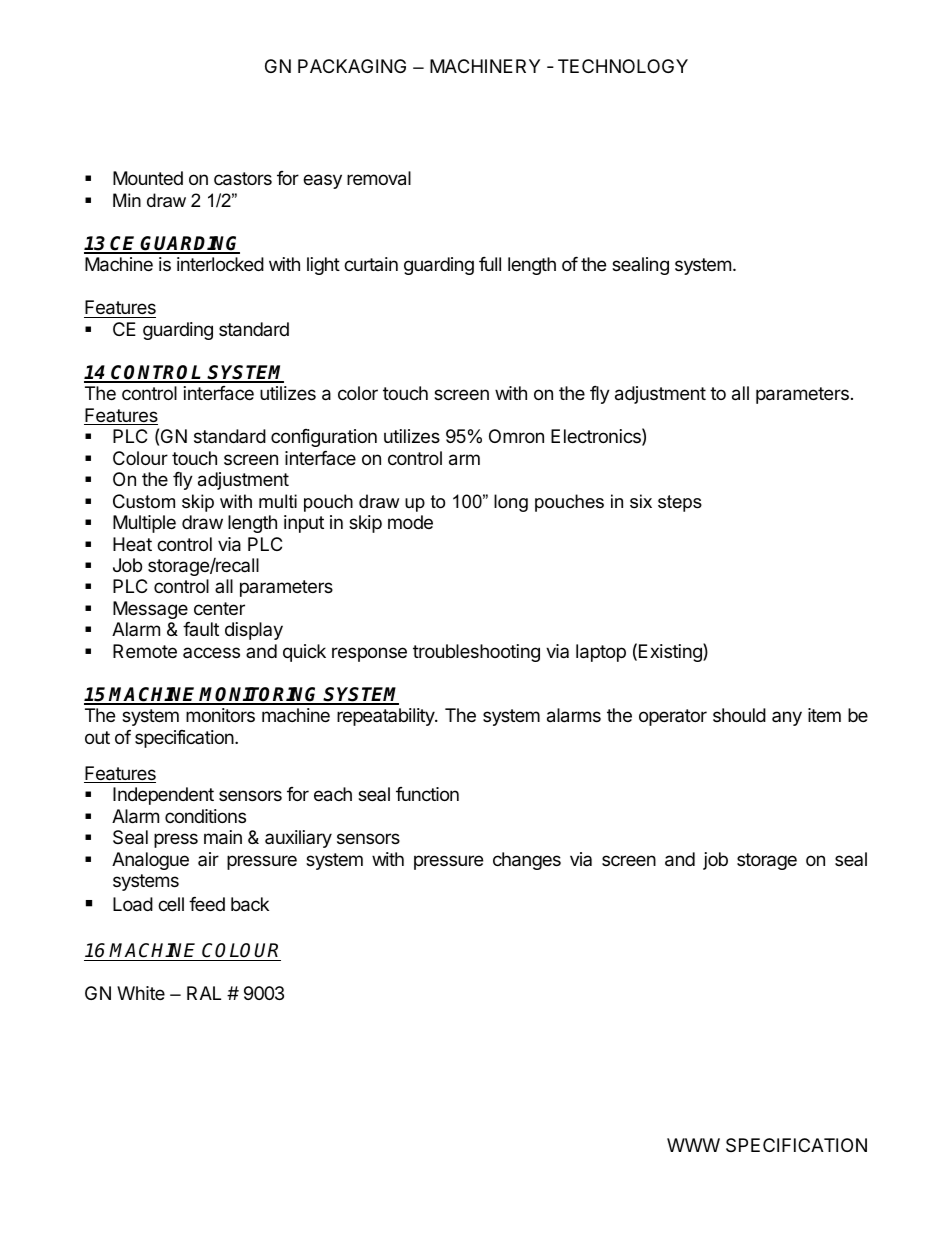  Describe the element at coordinates (352, 66) in the document. I see `PACKAGING` at that location.
